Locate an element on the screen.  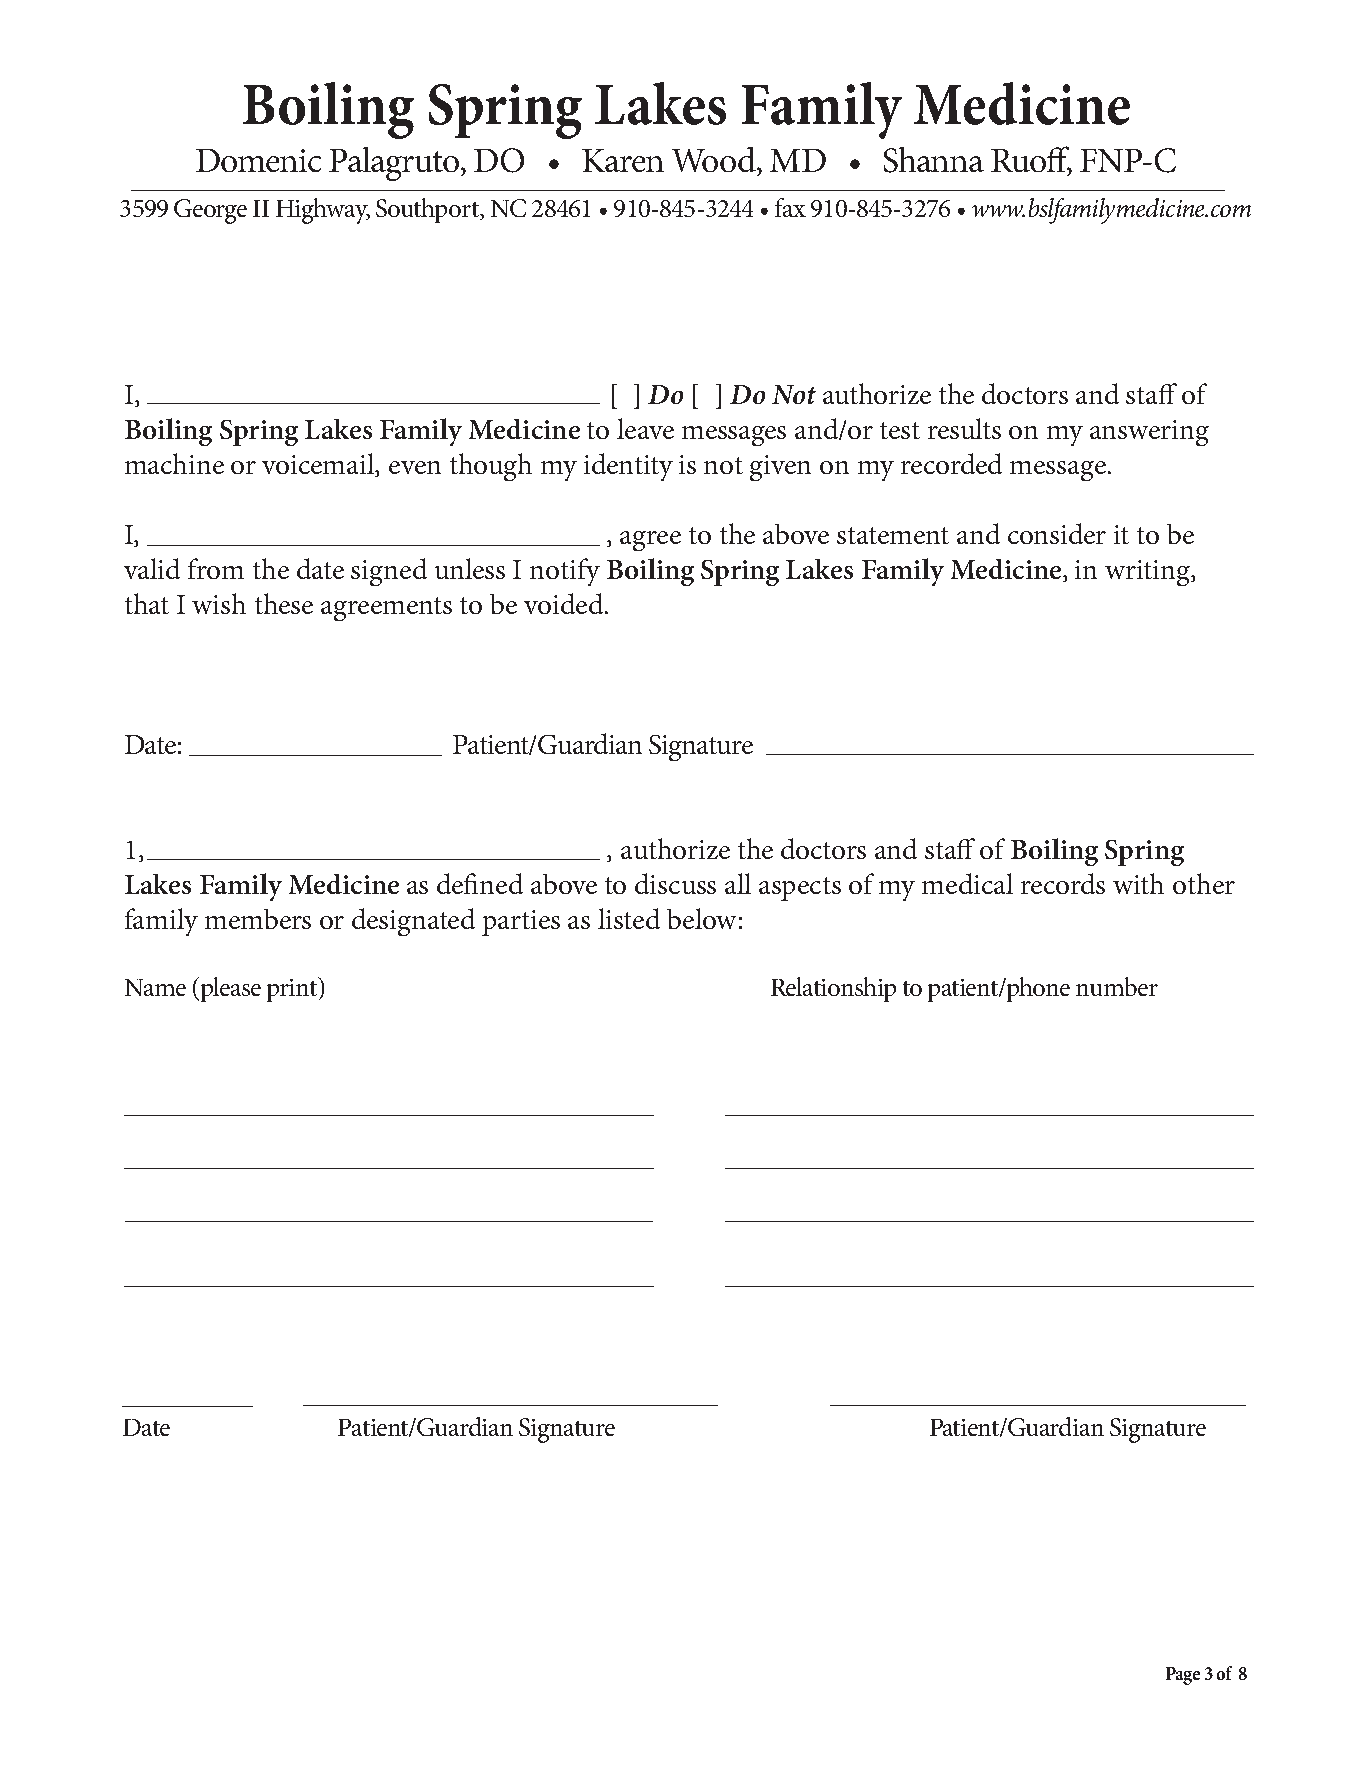
Page is located at coordinates (1183, 1676).
